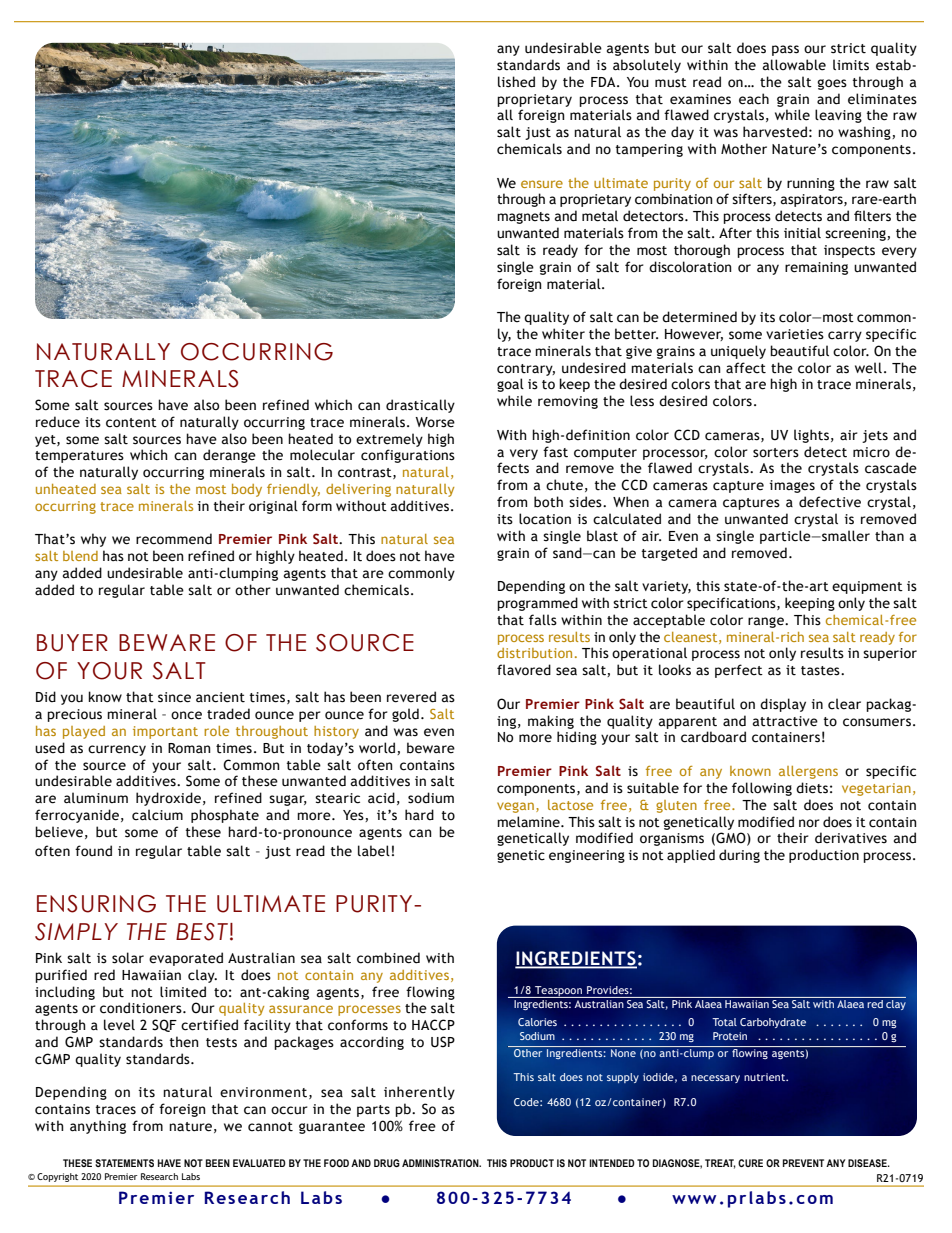 The height and width of the screenshot is (1233, 952). Describe the element at coordinates (604, 82) in the screenshot. I see `FDA` at that location.
